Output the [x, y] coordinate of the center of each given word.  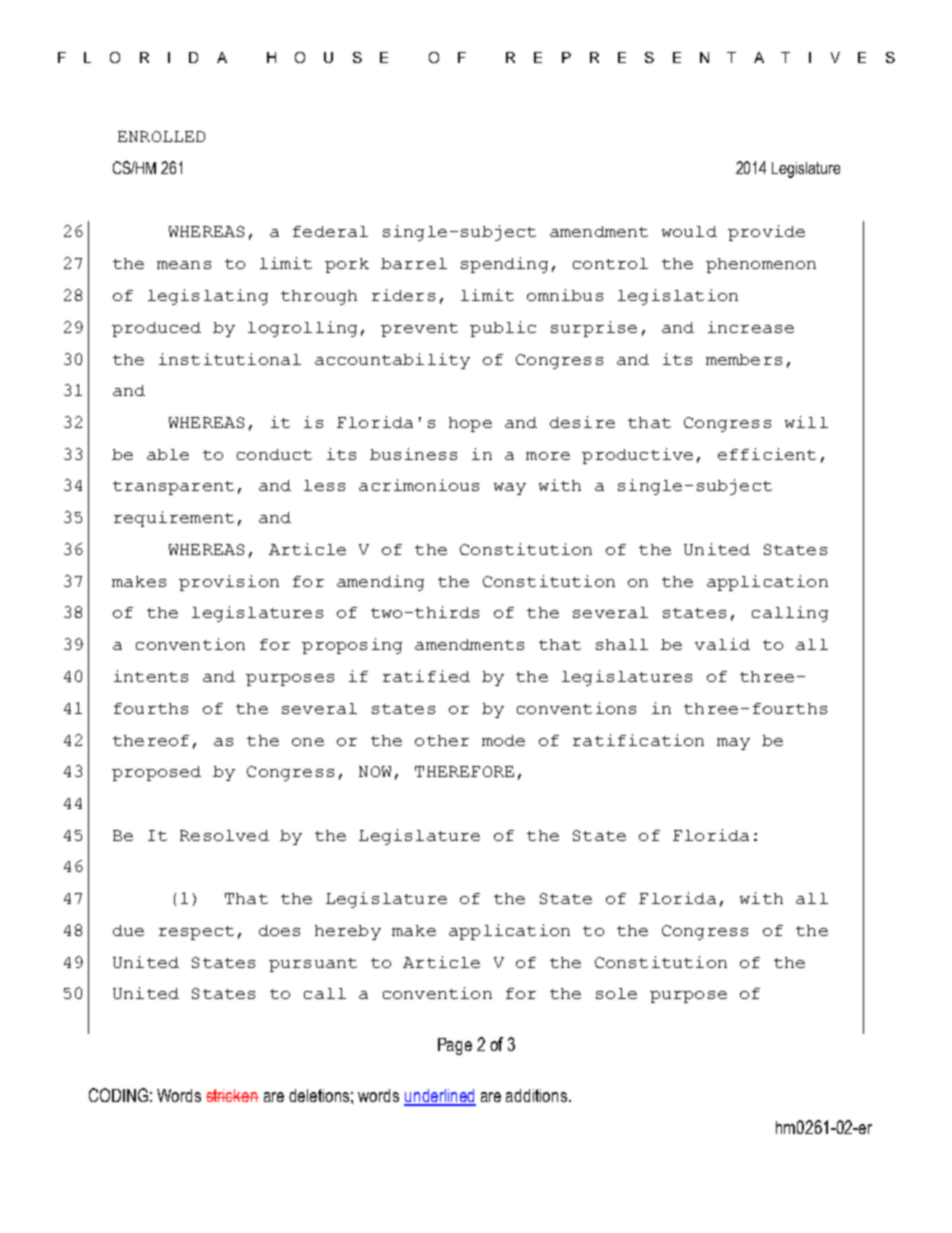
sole [616, 993]
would [689, 231]
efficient [767, 454]
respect [196, 933]
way [510, 489]
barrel [414, 263]
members [744, 359]
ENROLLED [161, 136]
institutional [230, 359]
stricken [232, 1095]
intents [151, 676]
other [442, 740]
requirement [174, 519]
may [733, 744]
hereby [348, 932]
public [503, 329]
